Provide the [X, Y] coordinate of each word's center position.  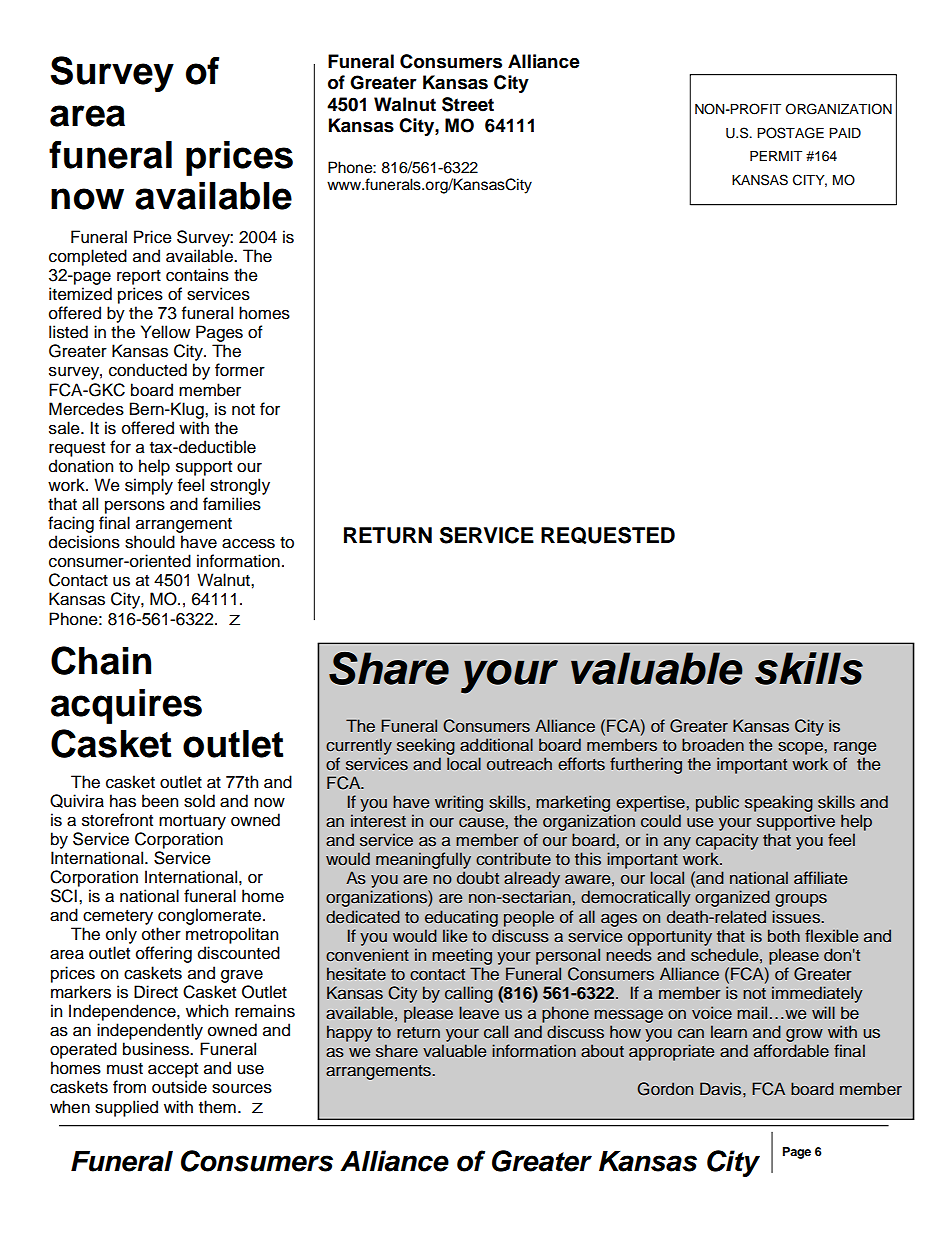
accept [173, 1070]
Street [468, 104]
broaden [713, 744]
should [150, 542]
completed [88, 257]
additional [496, 744]
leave [479, 1013]
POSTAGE [790, 133]
